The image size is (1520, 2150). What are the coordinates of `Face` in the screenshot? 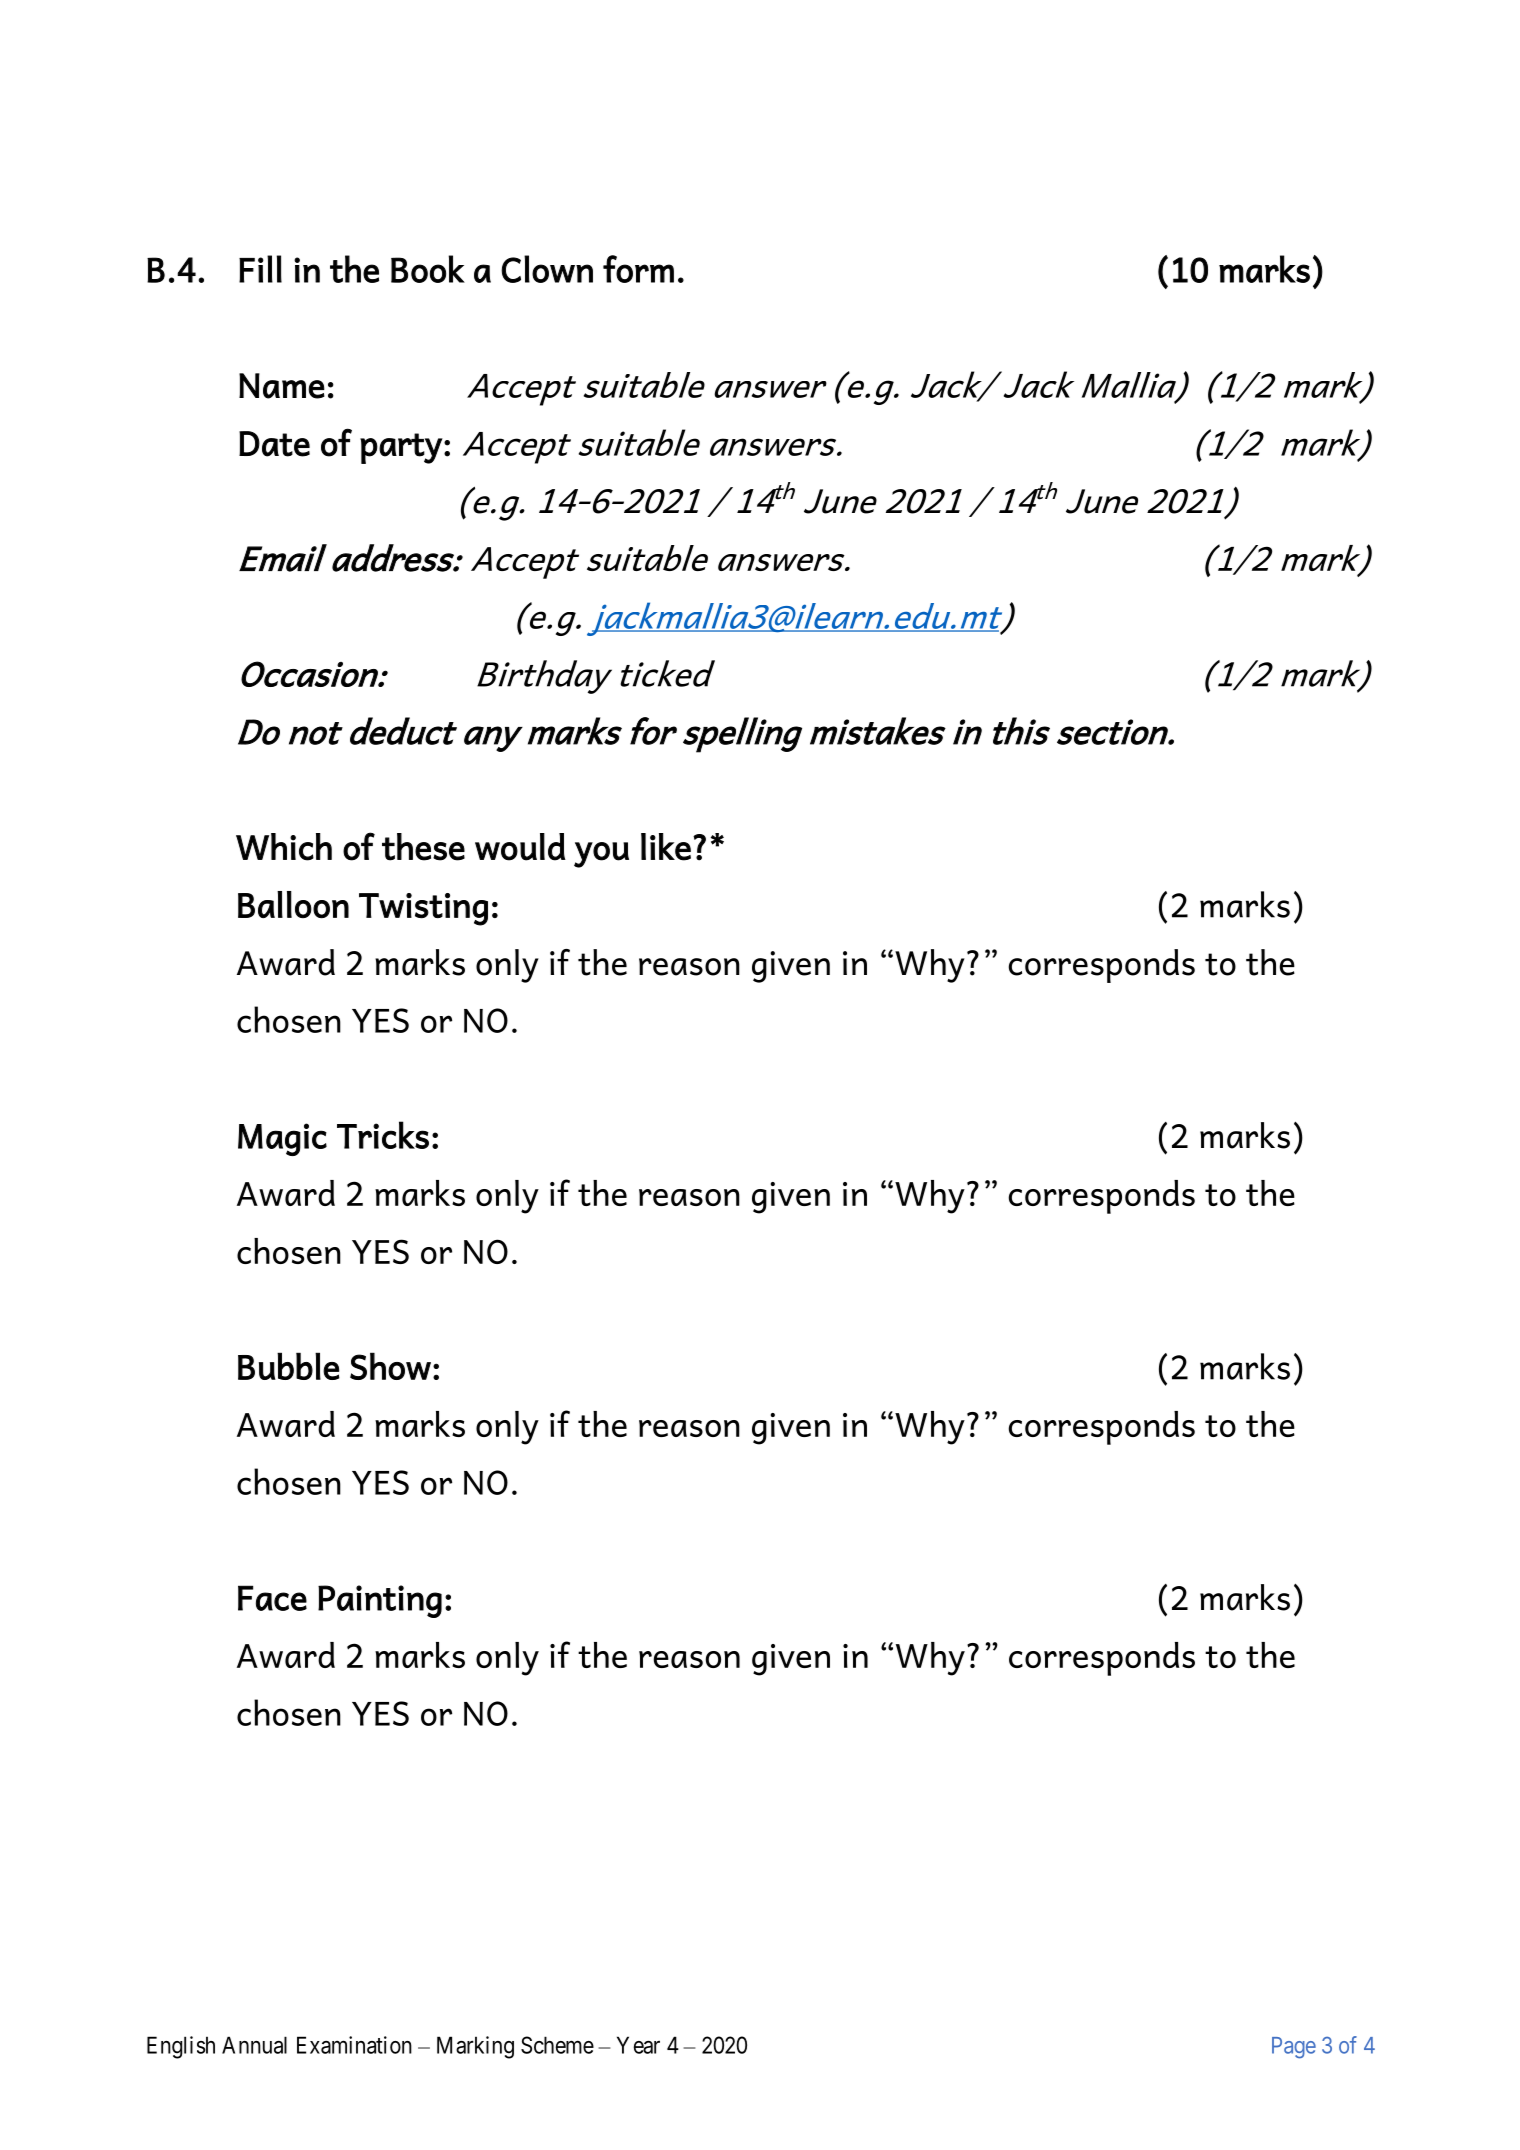 It's located at (272, 1598).
